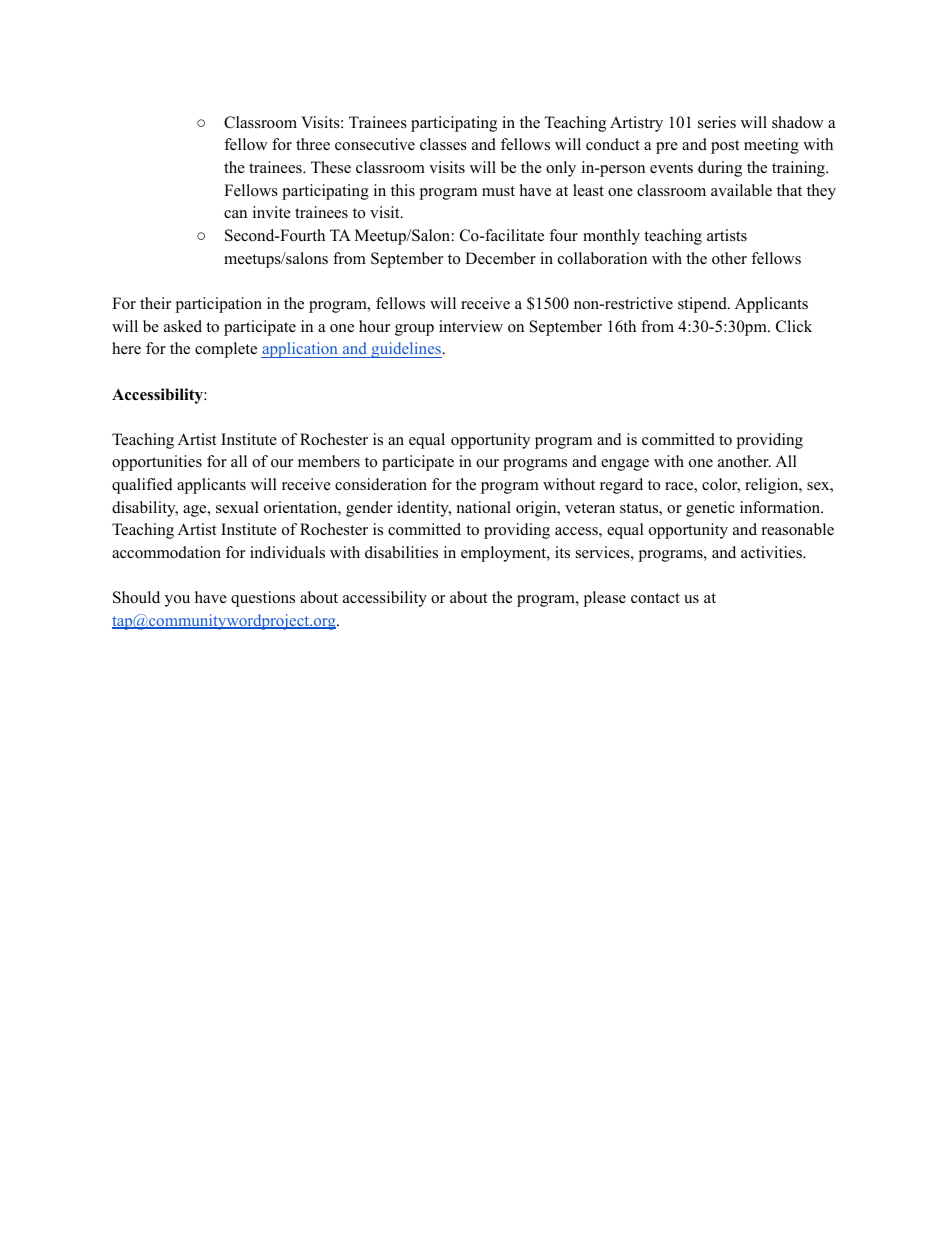 The image size is (952, 1233). What do you see at coordinates (177, 601) in the screenshot?
I see `you` at bounding box center [177, 601].
